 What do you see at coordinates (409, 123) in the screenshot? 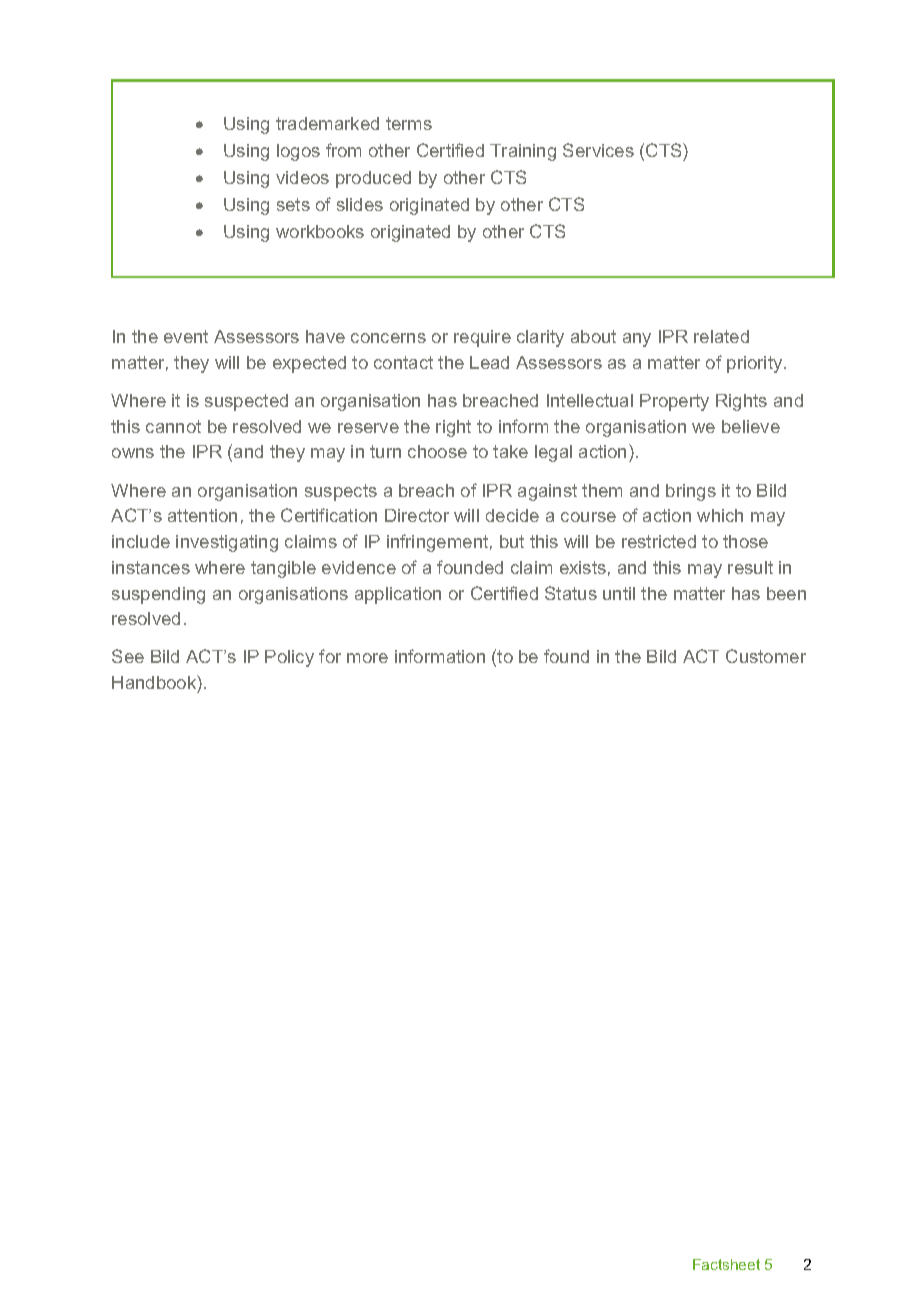
I see `terms` at bounding box center [409, 123].
